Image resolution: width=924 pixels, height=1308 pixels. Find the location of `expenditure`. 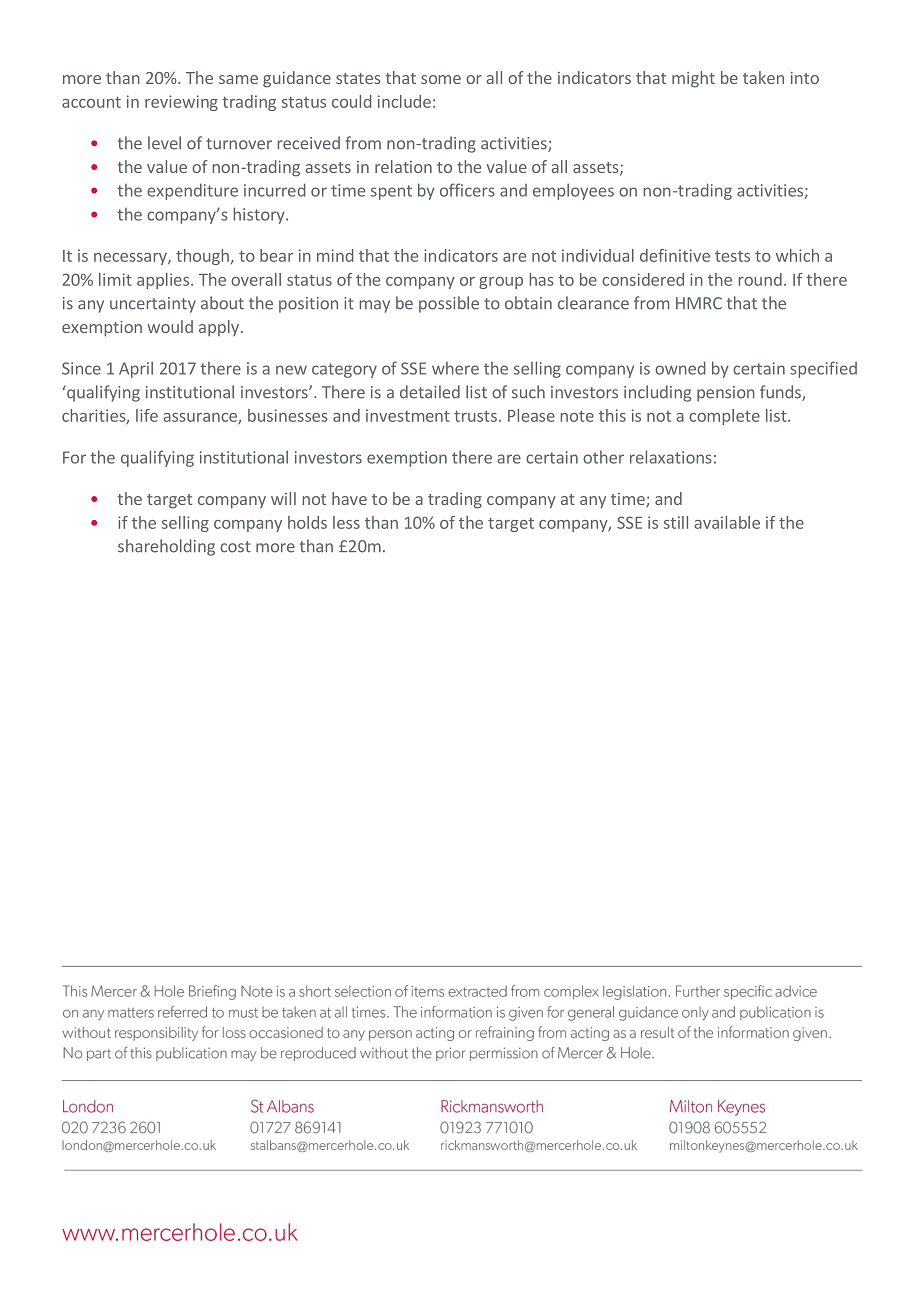

expenditure is located at coordinates (192, 191).
